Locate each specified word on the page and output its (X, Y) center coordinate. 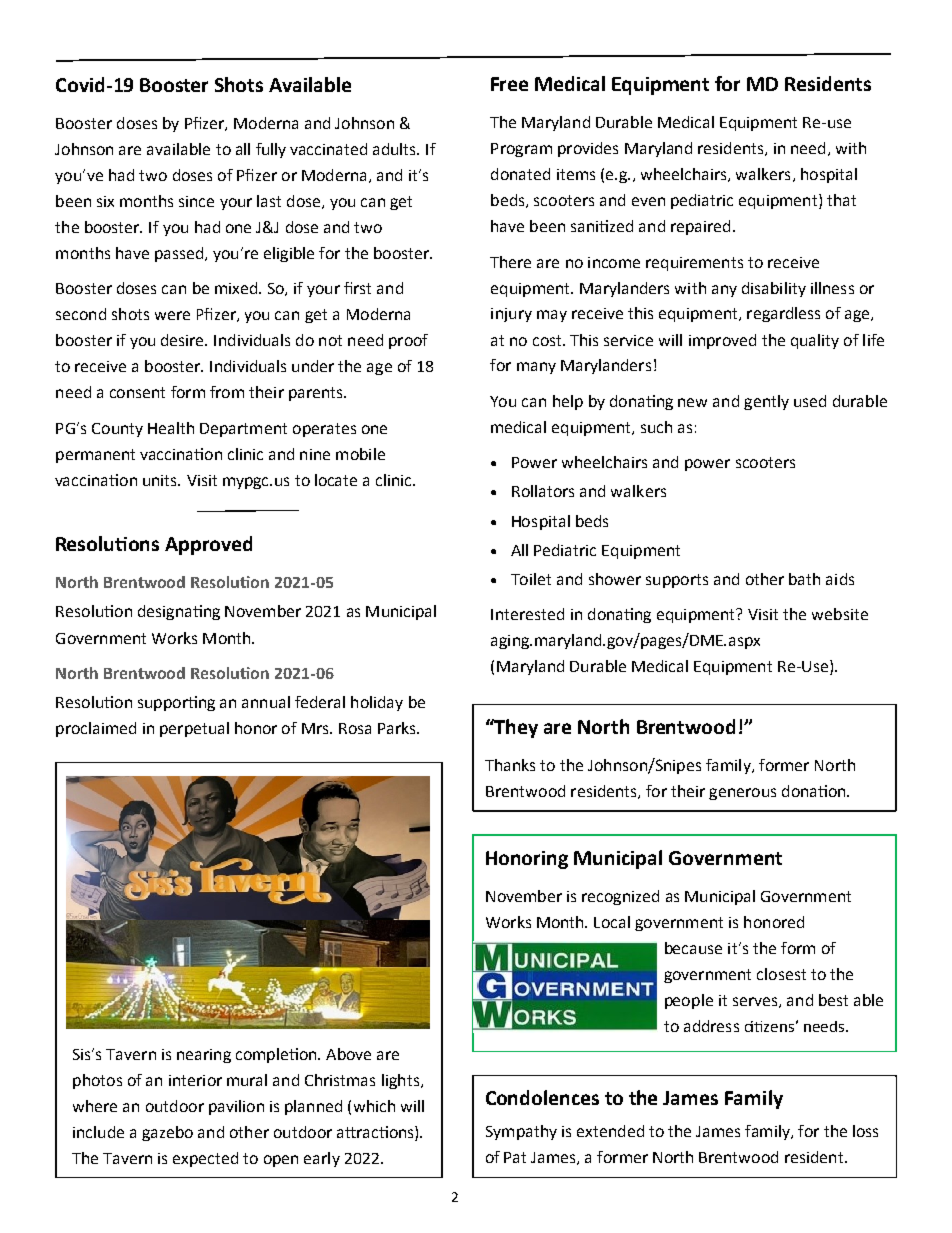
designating (179, 612)
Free (509, 84)
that (841, 200)
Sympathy (521, 1132)
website (840, 614)
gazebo (167, 1133)
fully (271, 150)
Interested (527, 614)
